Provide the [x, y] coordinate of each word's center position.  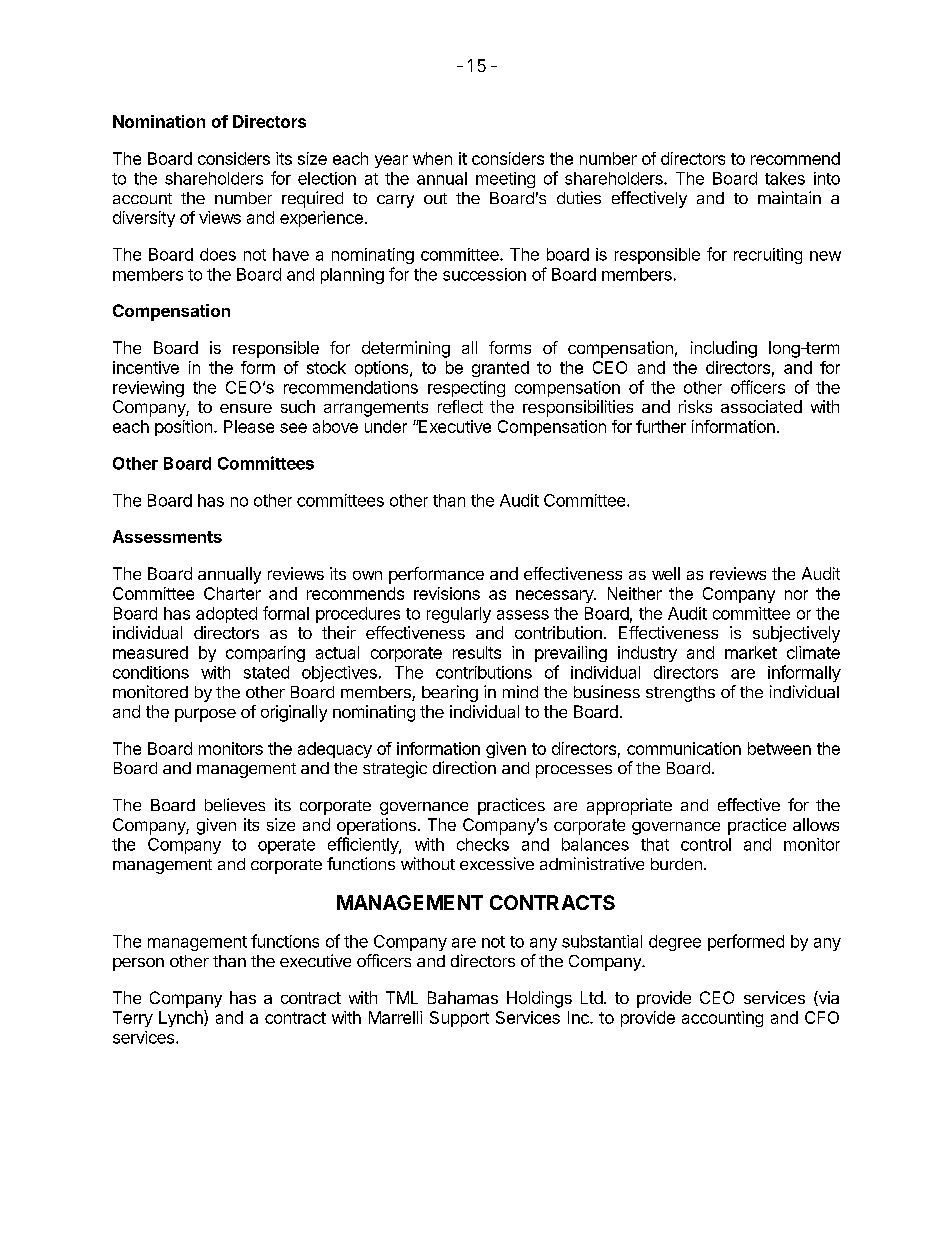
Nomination [159, 121]
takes [785, 178]
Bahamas [463, 997]
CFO [822, 1017]
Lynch [182, 1018]
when [432, 158]
